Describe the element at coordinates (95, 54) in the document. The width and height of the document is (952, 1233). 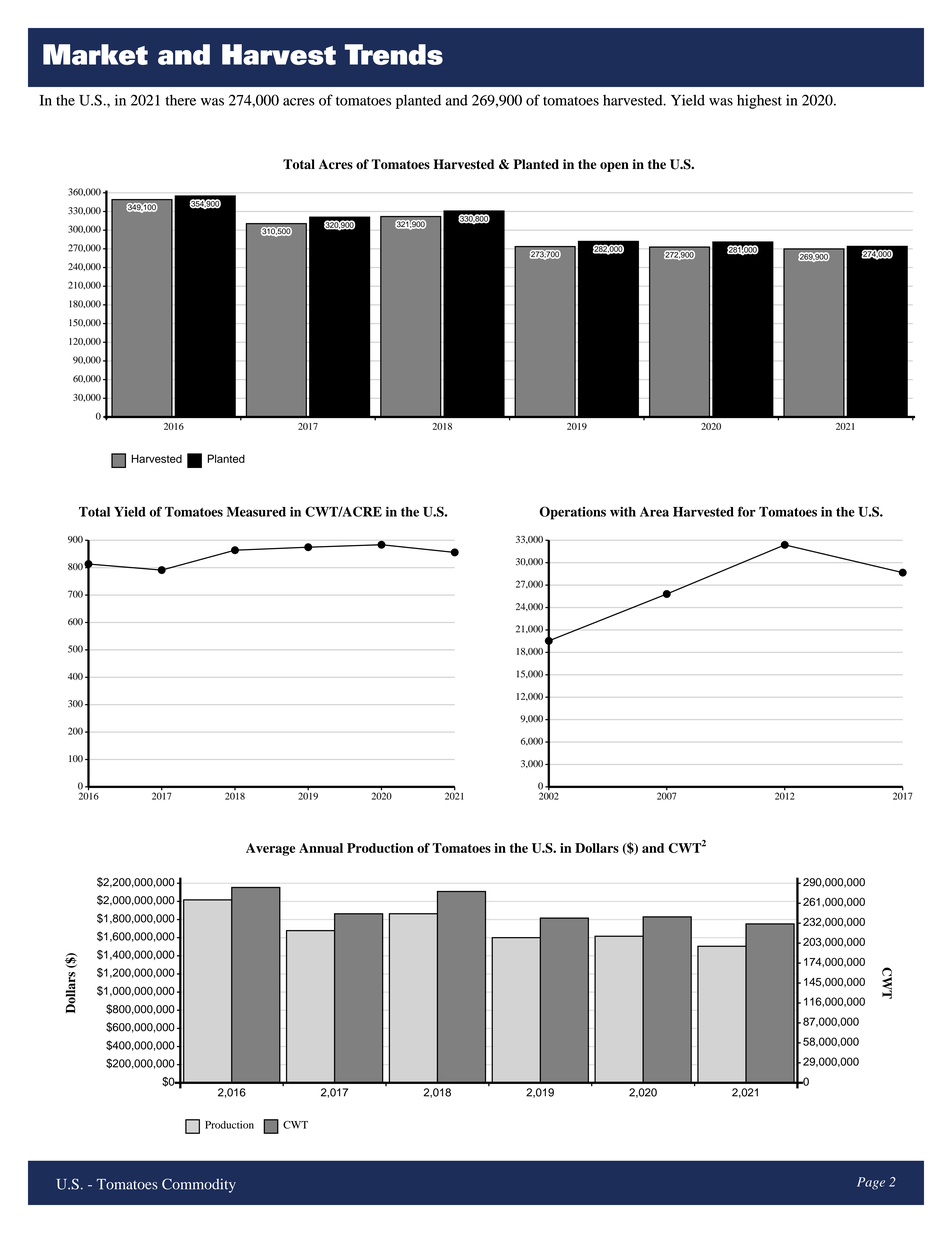
I see `Market` at that location.
